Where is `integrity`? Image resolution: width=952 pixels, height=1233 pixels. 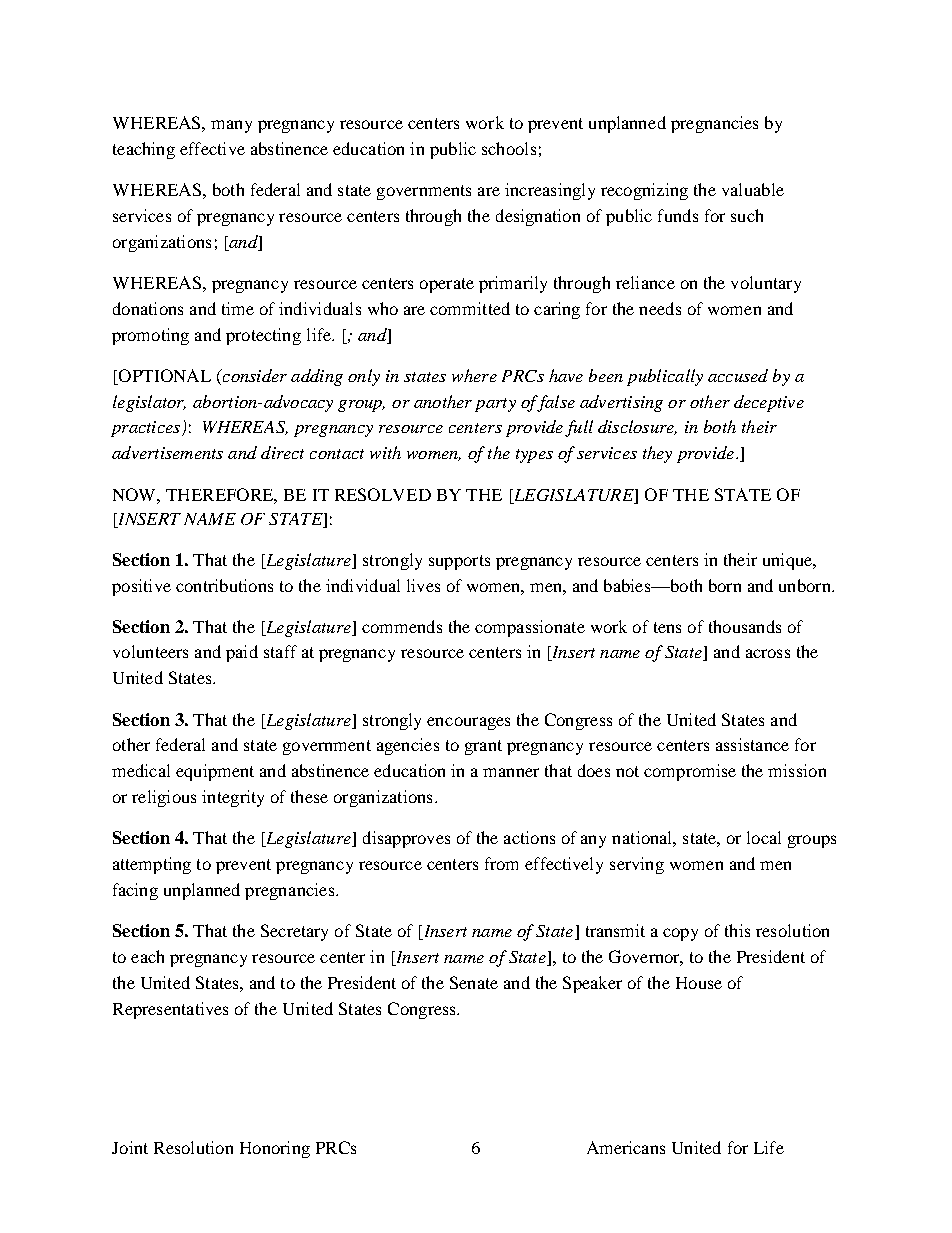
integrity is located at coordinates (233, 798).
